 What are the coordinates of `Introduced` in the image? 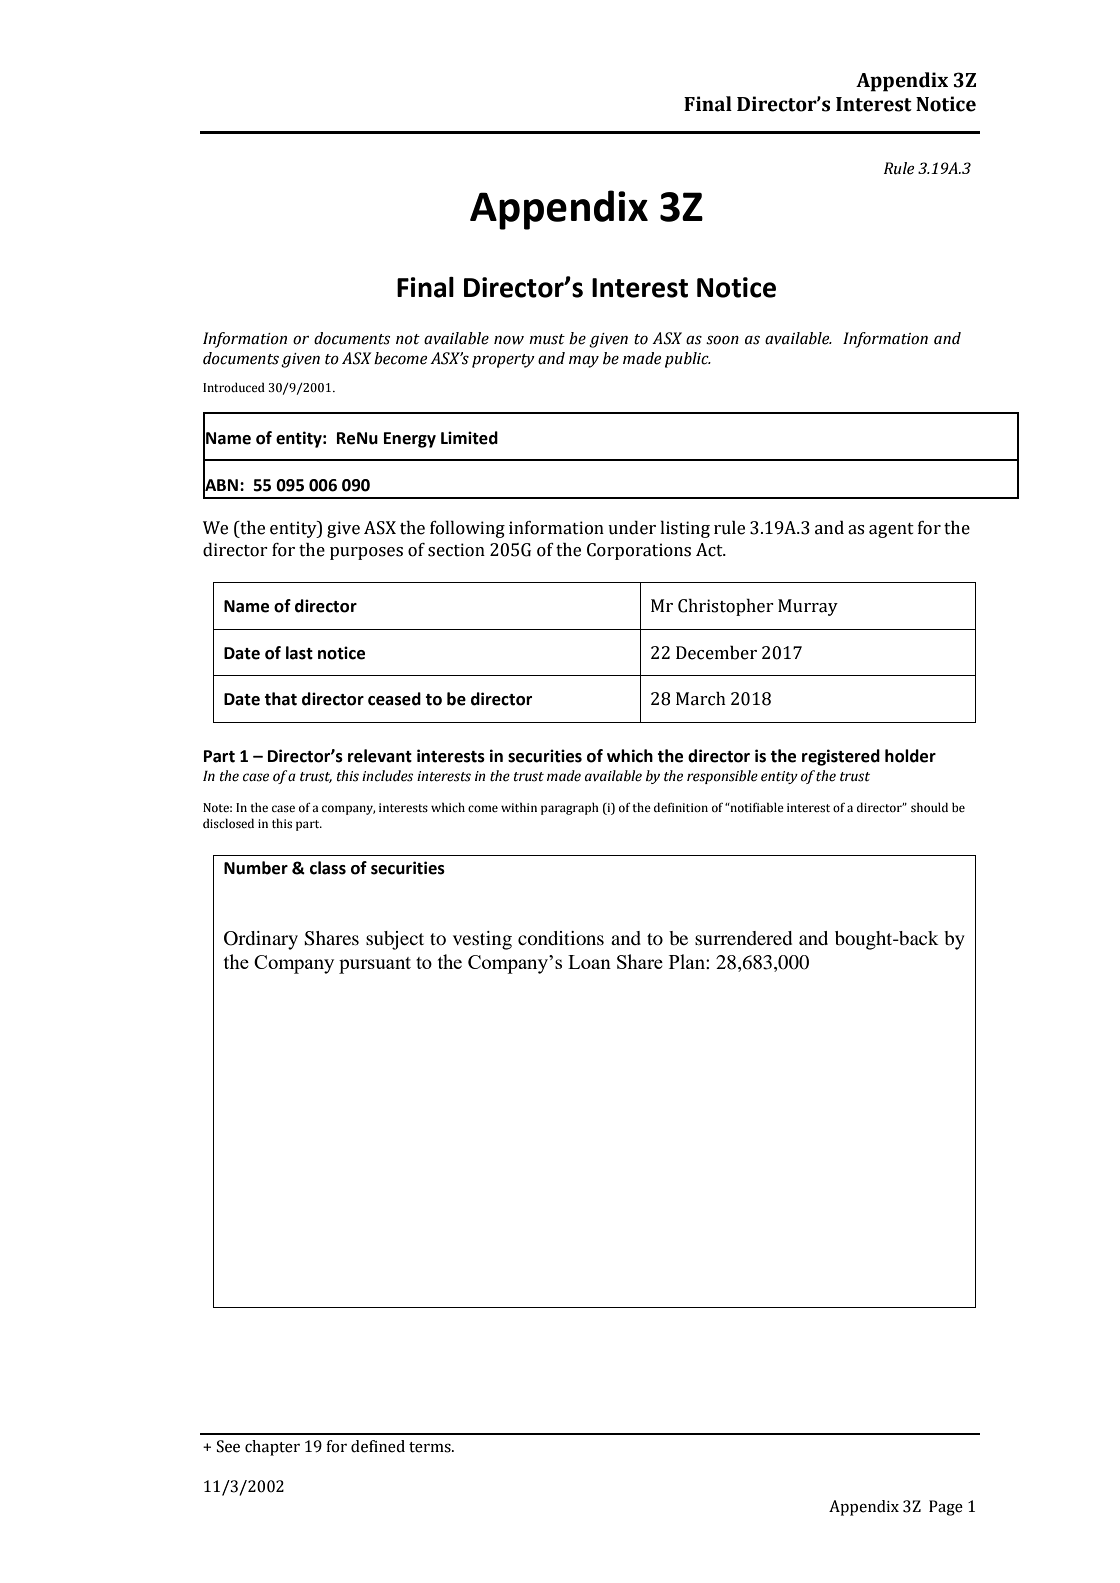 It's located at (234, 387).
